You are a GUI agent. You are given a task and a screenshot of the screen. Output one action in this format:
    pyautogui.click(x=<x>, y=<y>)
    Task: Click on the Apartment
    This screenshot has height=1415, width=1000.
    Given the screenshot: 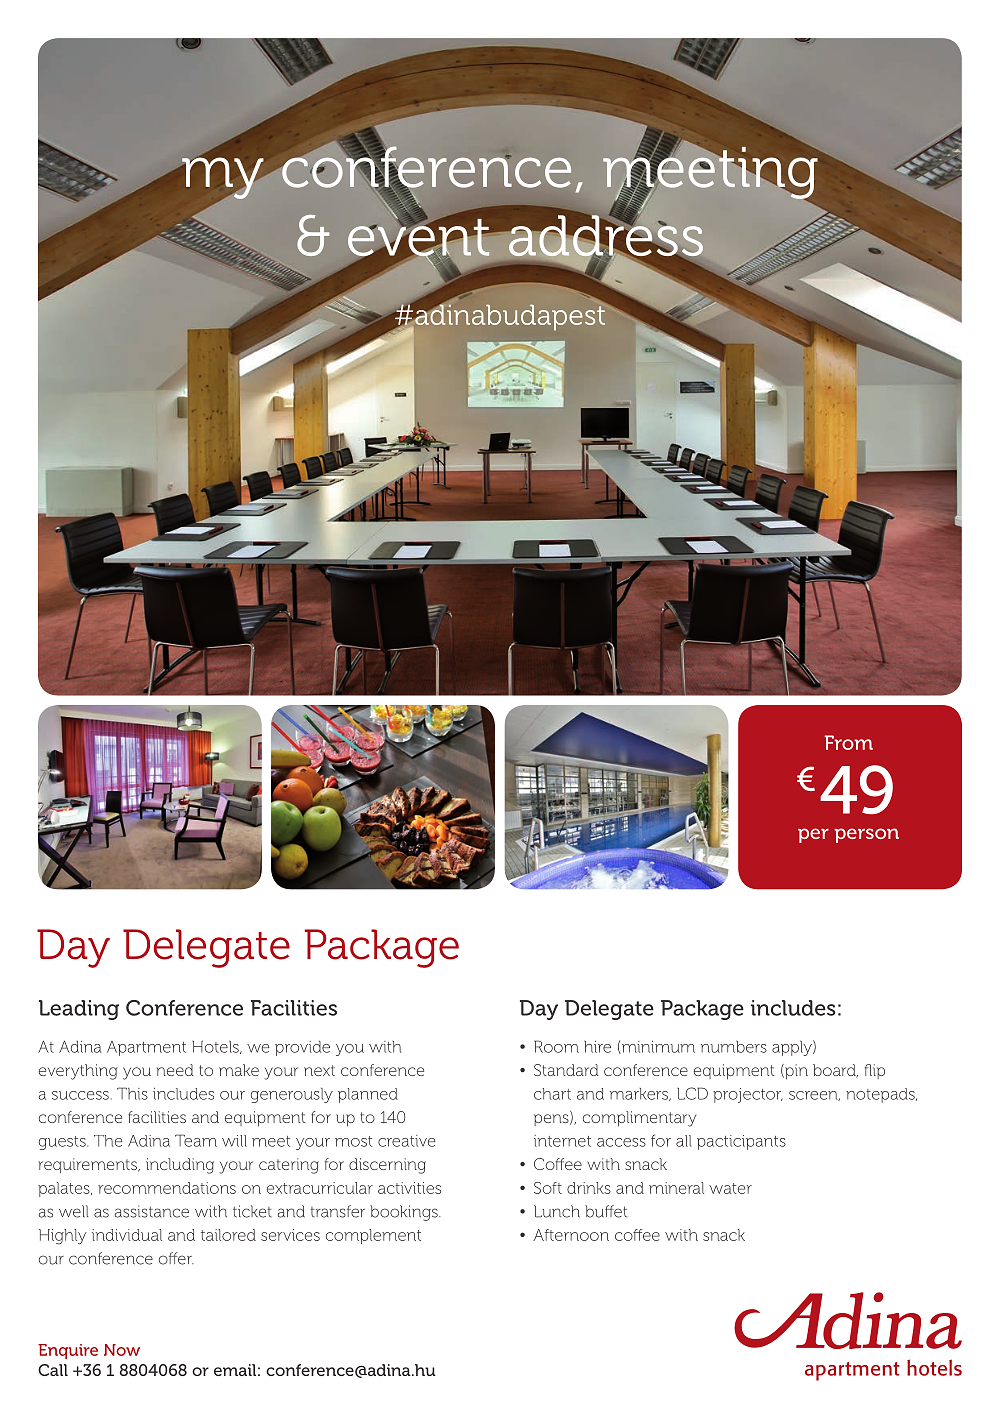 What is the action you would take?
    pyautogui.click(x=146, y=1048)
